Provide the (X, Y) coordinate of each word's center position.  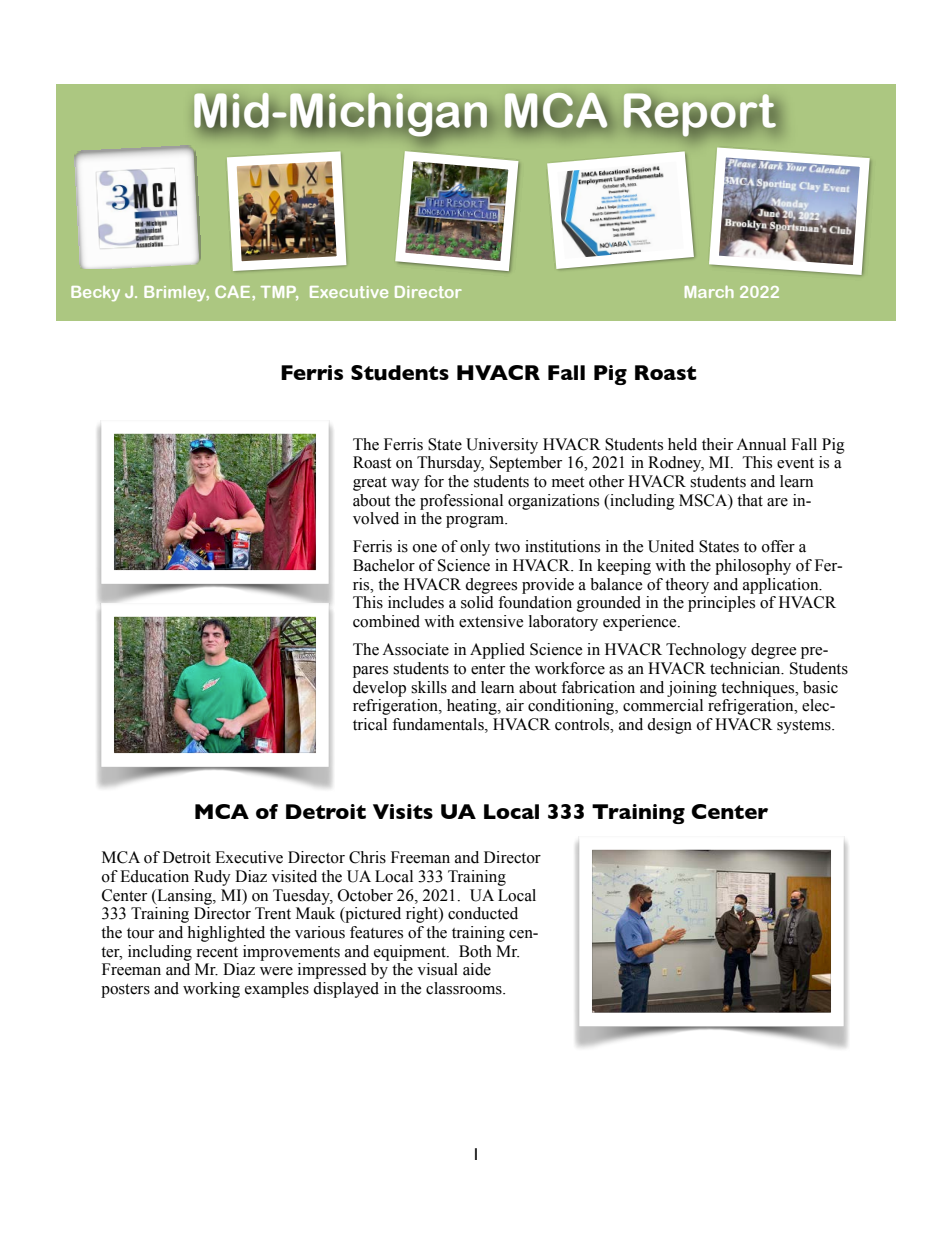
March (709, 292)
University (502, 446)
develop (379, 689)
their (717, 444)
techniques (759, 689)
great (370, 484)
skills (429, 687)
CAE (234, 292)
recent (217, 952)
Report (700, 114)
